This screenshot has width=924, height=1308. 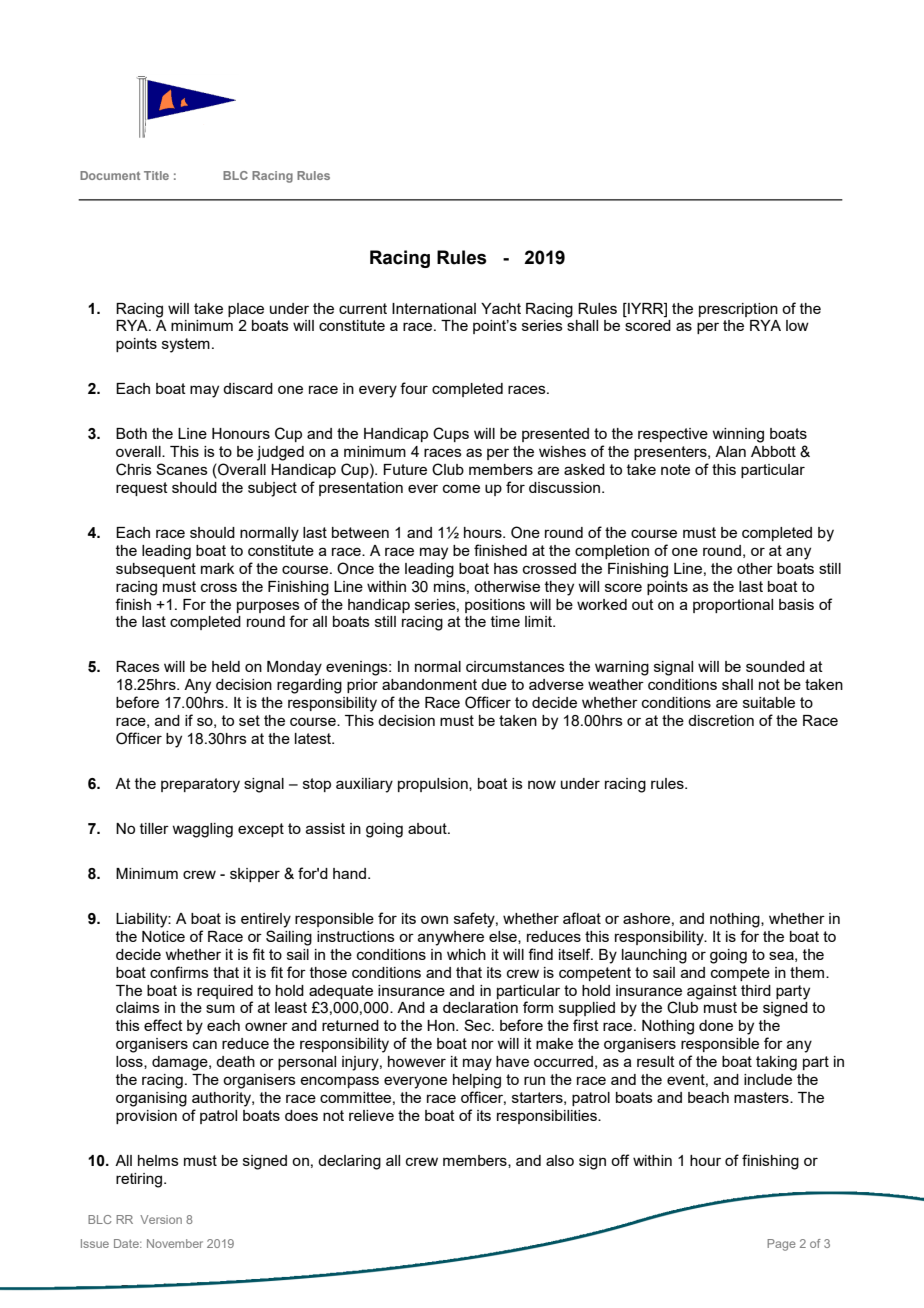 What do you see at coordinates (161, 1219) in the screenshot?
I see `Version` at bounding box center [161, 1219].
